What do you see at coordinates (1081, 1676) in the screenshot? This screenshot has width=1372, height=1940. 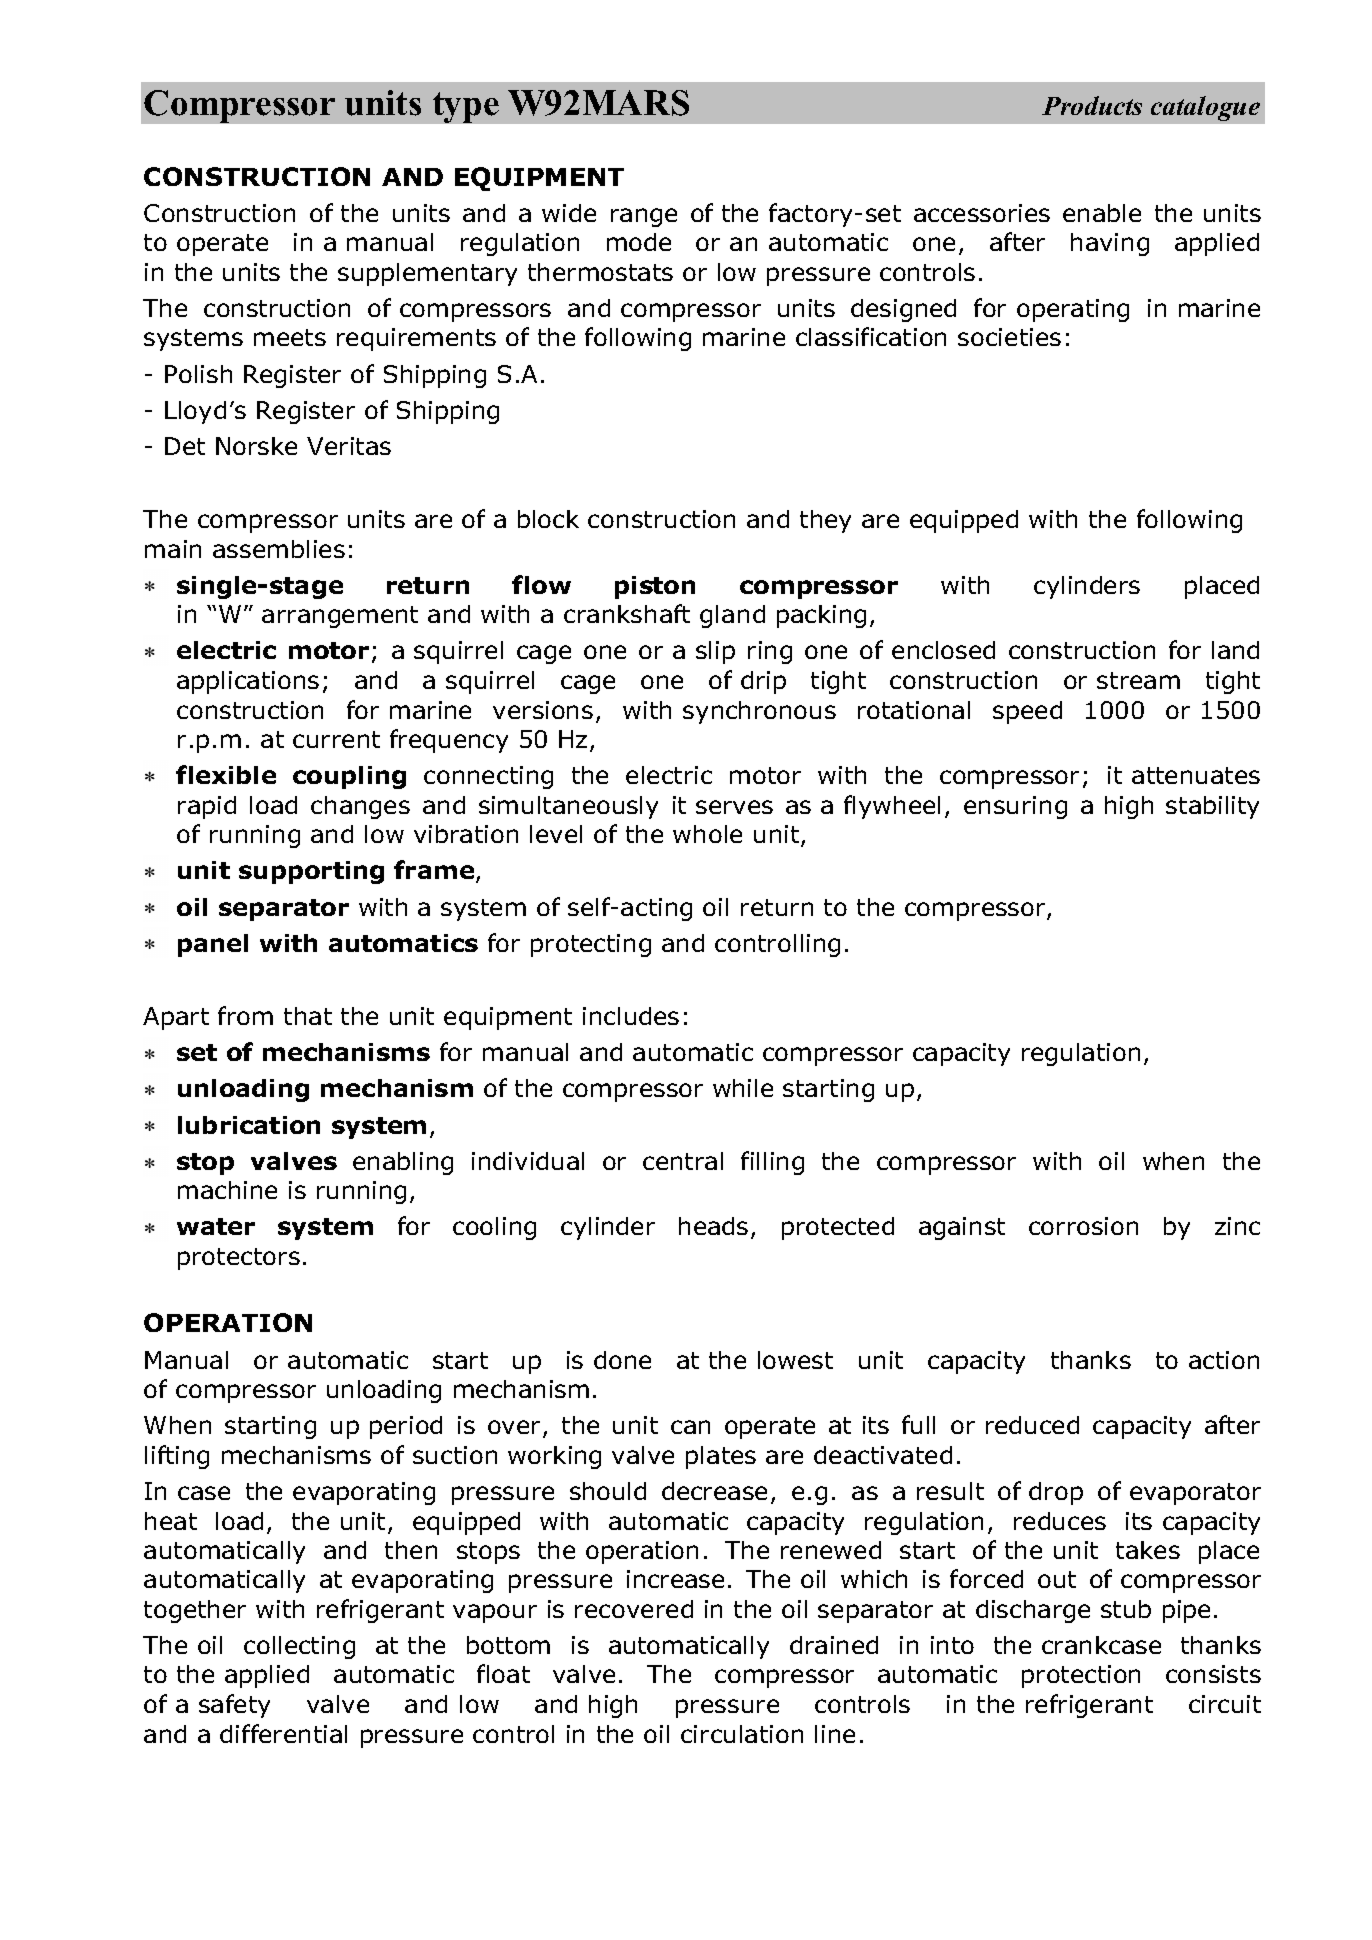 I see `protection` at bounding box center [1081, 1676].
